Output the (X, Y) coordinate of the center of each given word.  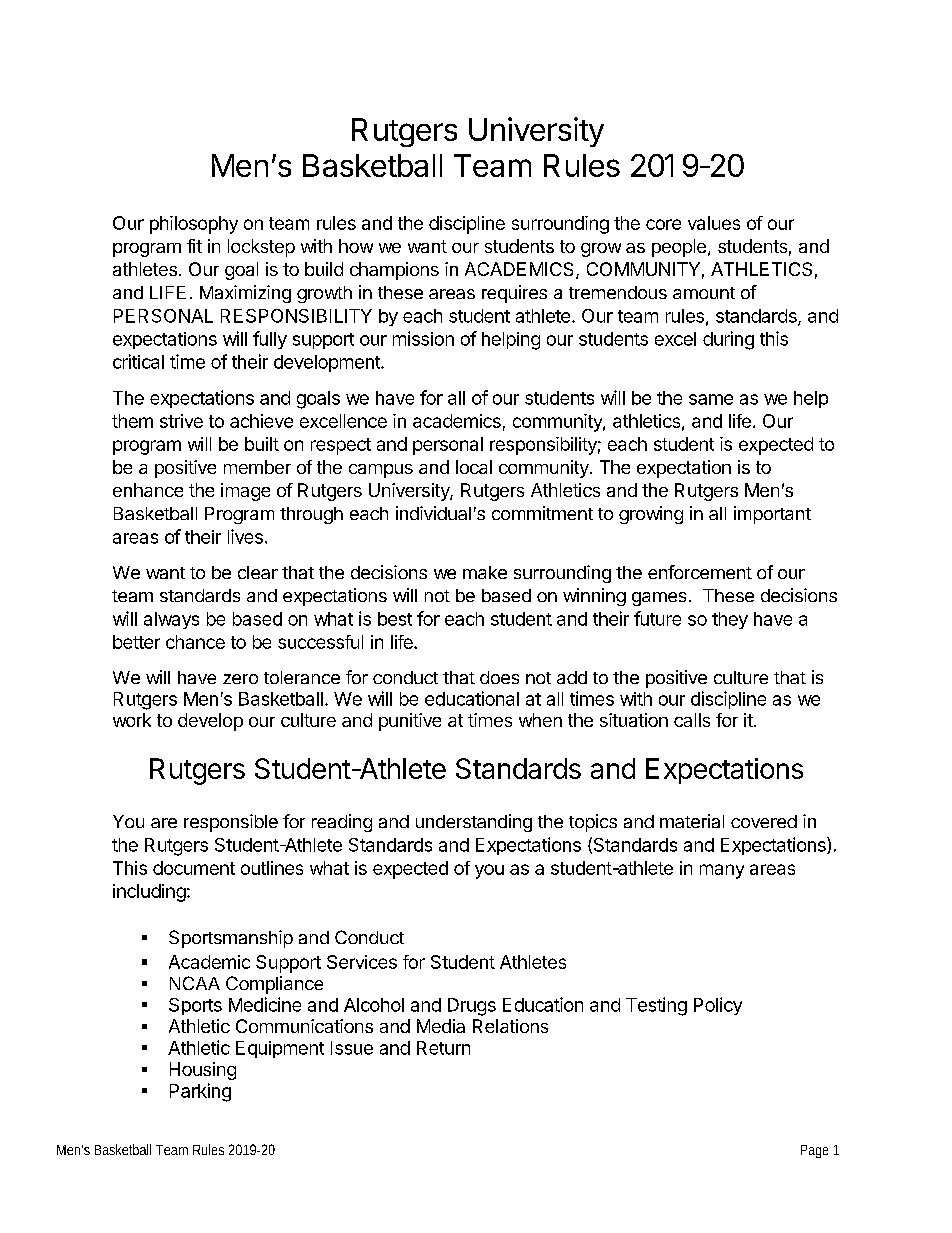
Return (443, 1048)
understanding (474, 823)
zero (240, 679)
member (257, 467)
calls (692, 720)
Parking (200, 1092)
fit (194, 246)
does (499, 677)
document (194, 868)
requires (514, 294)
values (714, 223)
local (474, 467)
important (772, 515)
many (722, 871)
